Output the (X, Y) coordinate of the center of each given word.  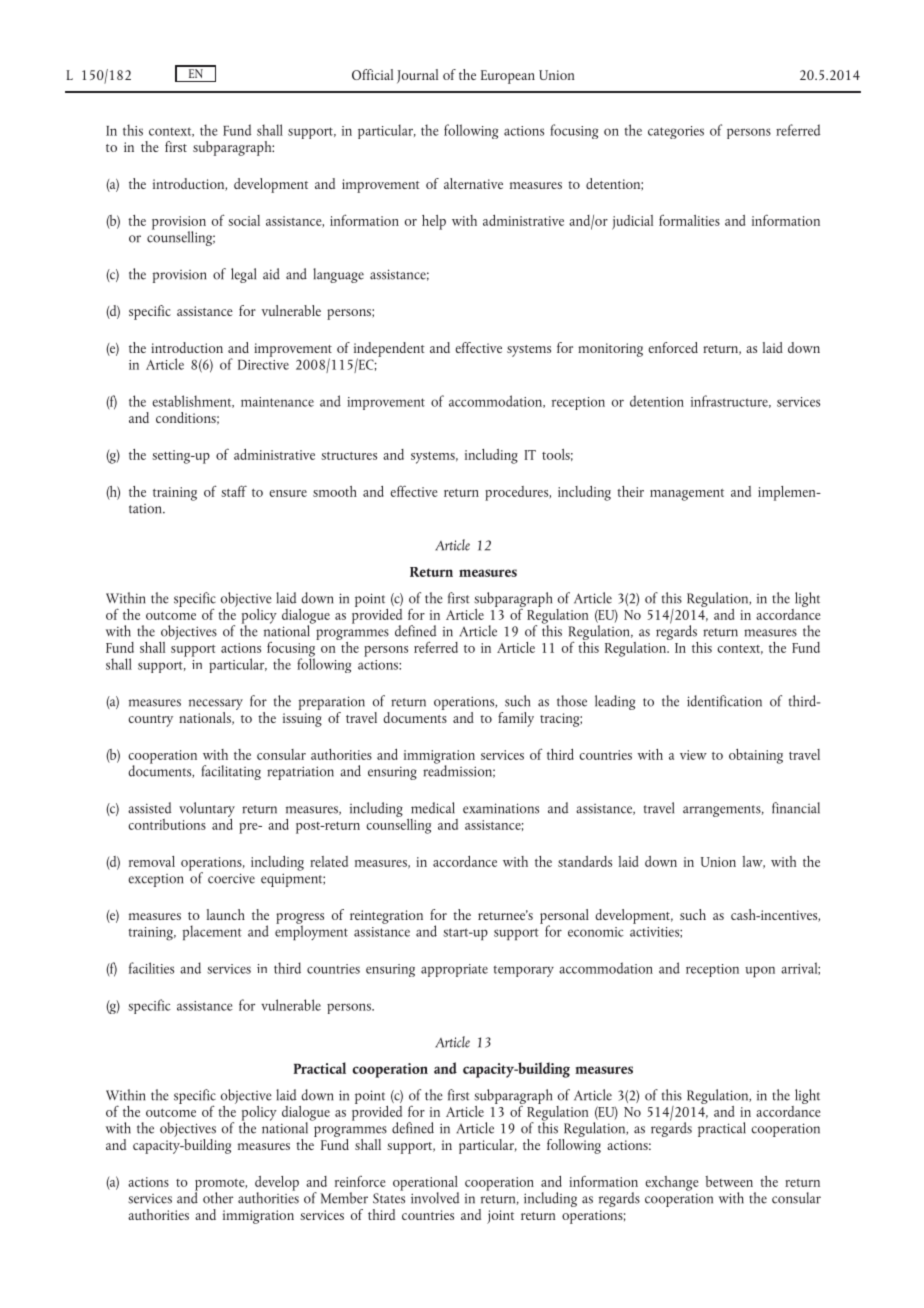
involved (435, 1198)
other (218, 1198)
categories (676, 132)
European (508, 77)
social (244, 220)
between (729, 1181)
